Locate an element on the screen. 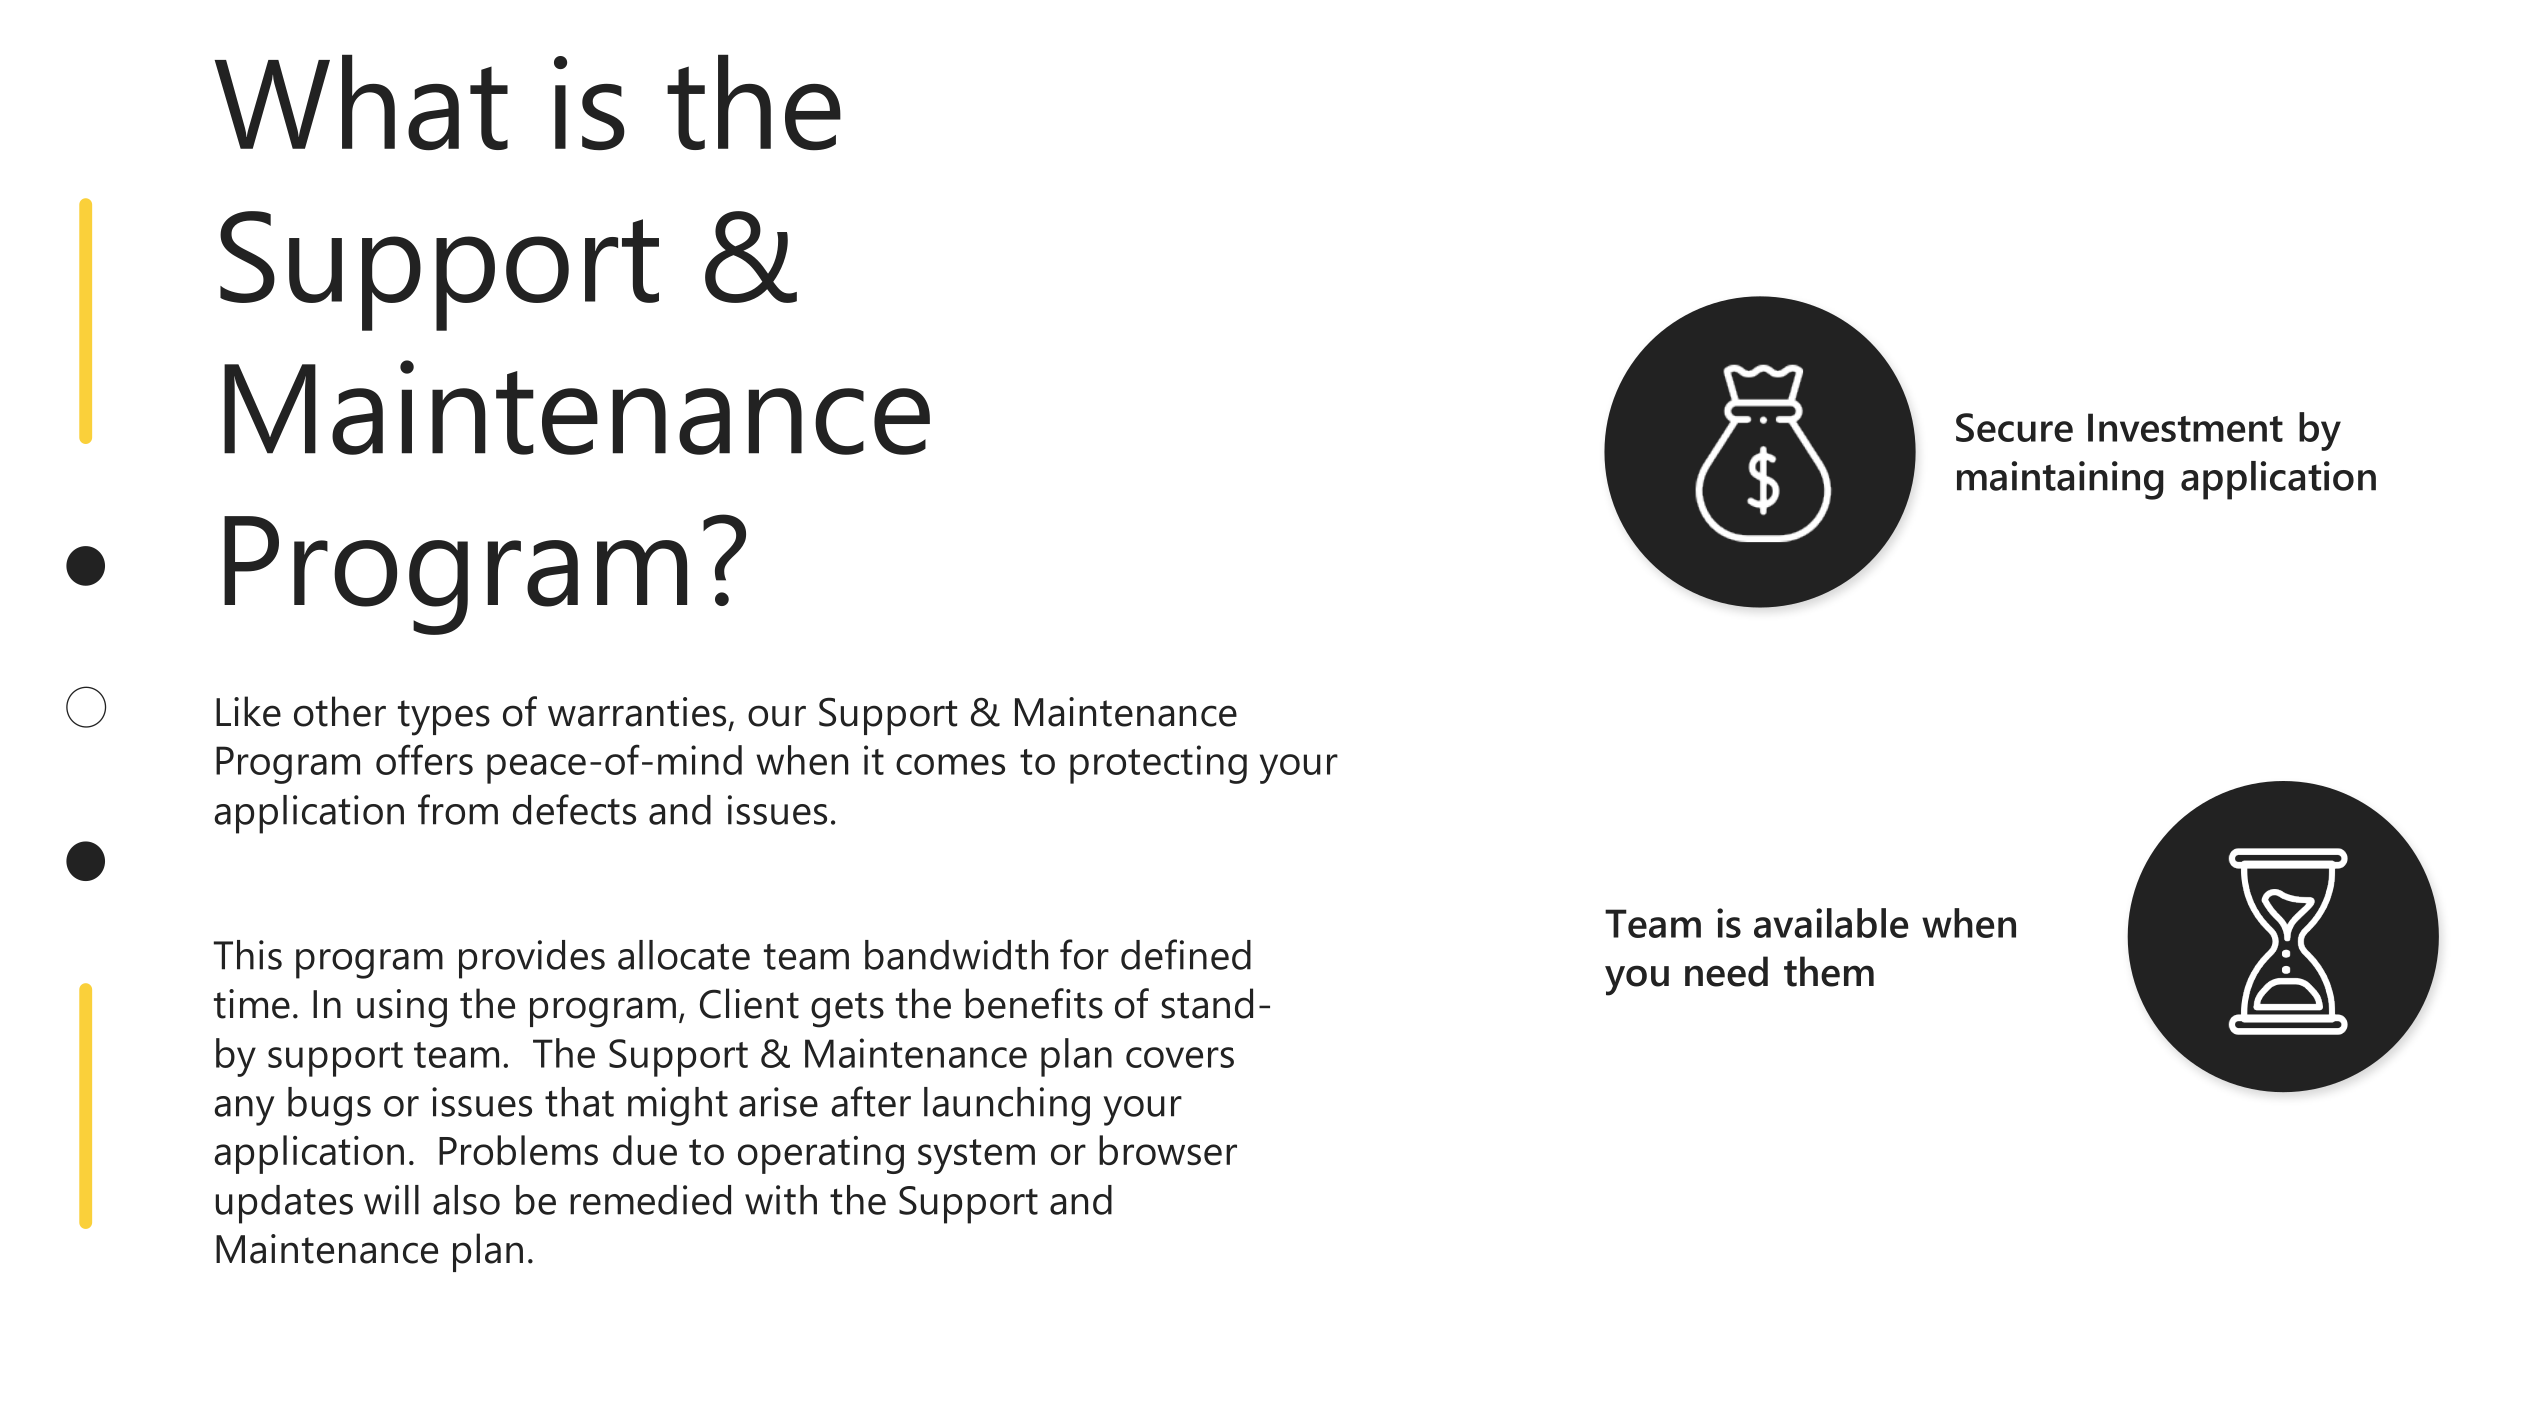 The width and height of the screenshot is (2537, 1427). Problems is located at coordinates (518, 1150).
